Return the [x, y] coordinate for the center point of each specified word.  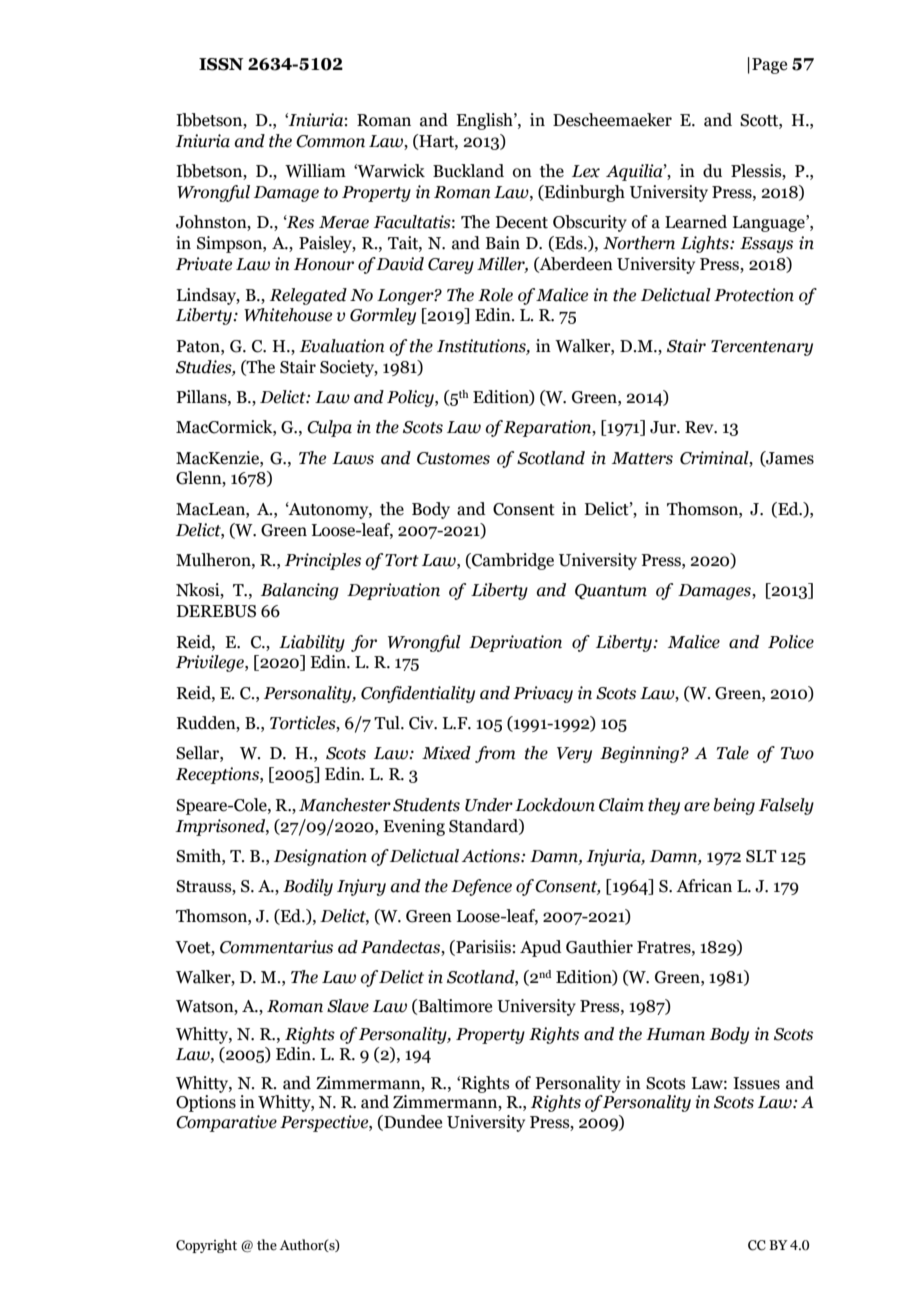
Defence [481, 887]
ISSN [221, 64]
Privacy [543, 694]
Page [769, 66]
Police [791, 642]
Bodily [308, 887]
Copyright [206, 1246]
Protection [754, 295]
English [485, 121]
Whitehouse [288, 315]
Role [495, 295]
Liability [312, 643]
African [704, 886]
